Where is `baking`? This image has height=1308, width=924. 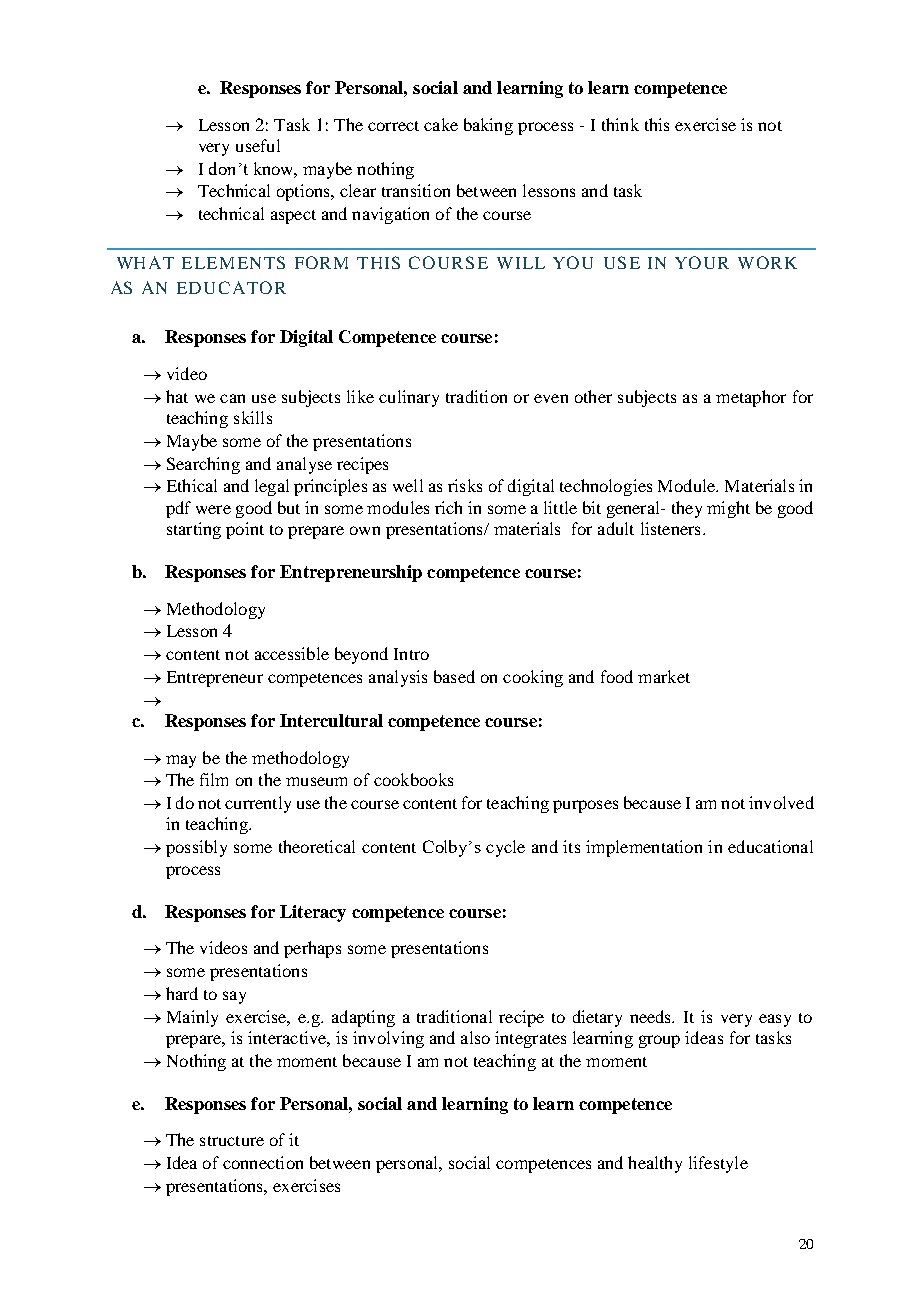
baking is located at coordinates (488, 126).
